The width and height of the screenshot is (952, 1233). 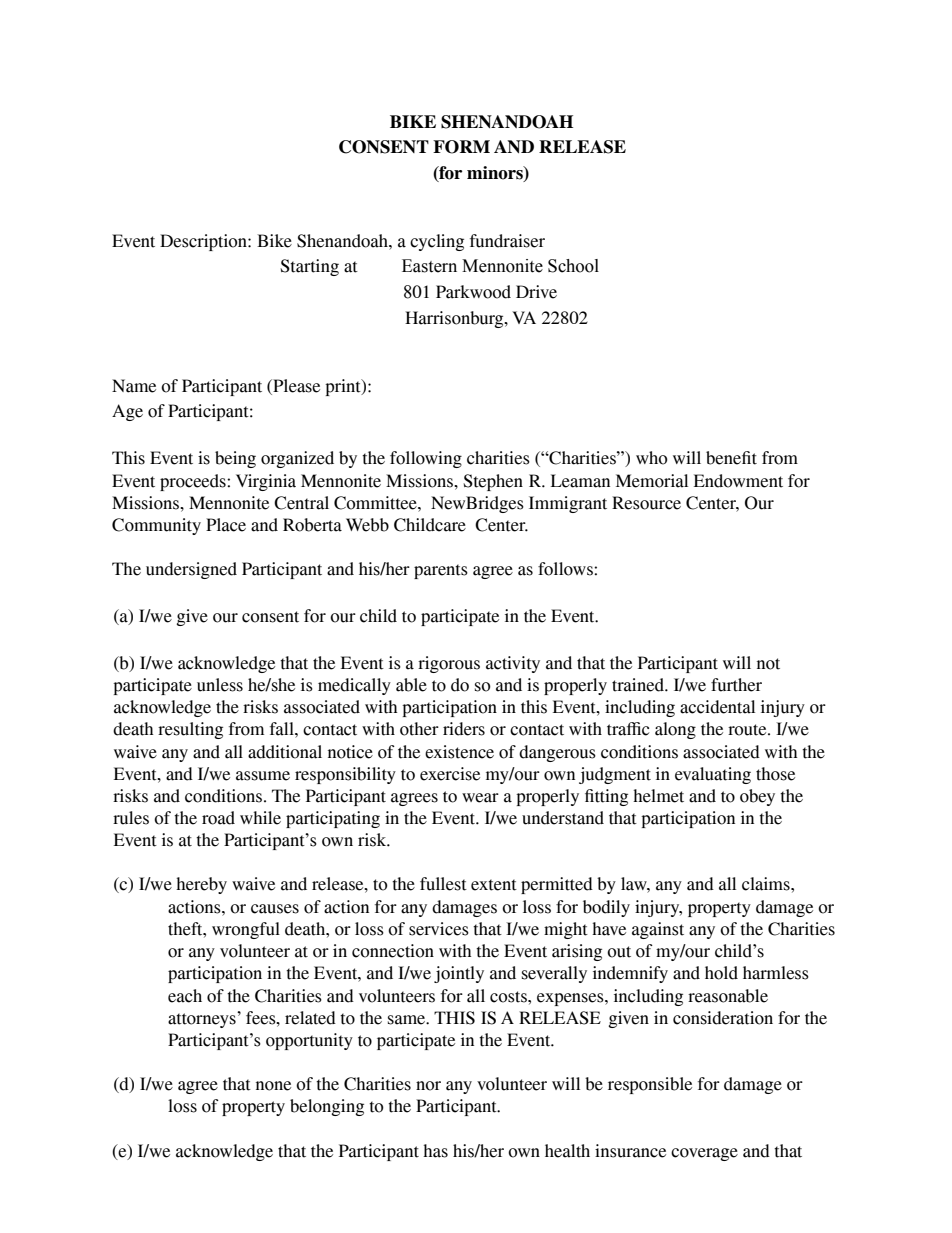 I want to click on School, so click(x=573, y=266).
